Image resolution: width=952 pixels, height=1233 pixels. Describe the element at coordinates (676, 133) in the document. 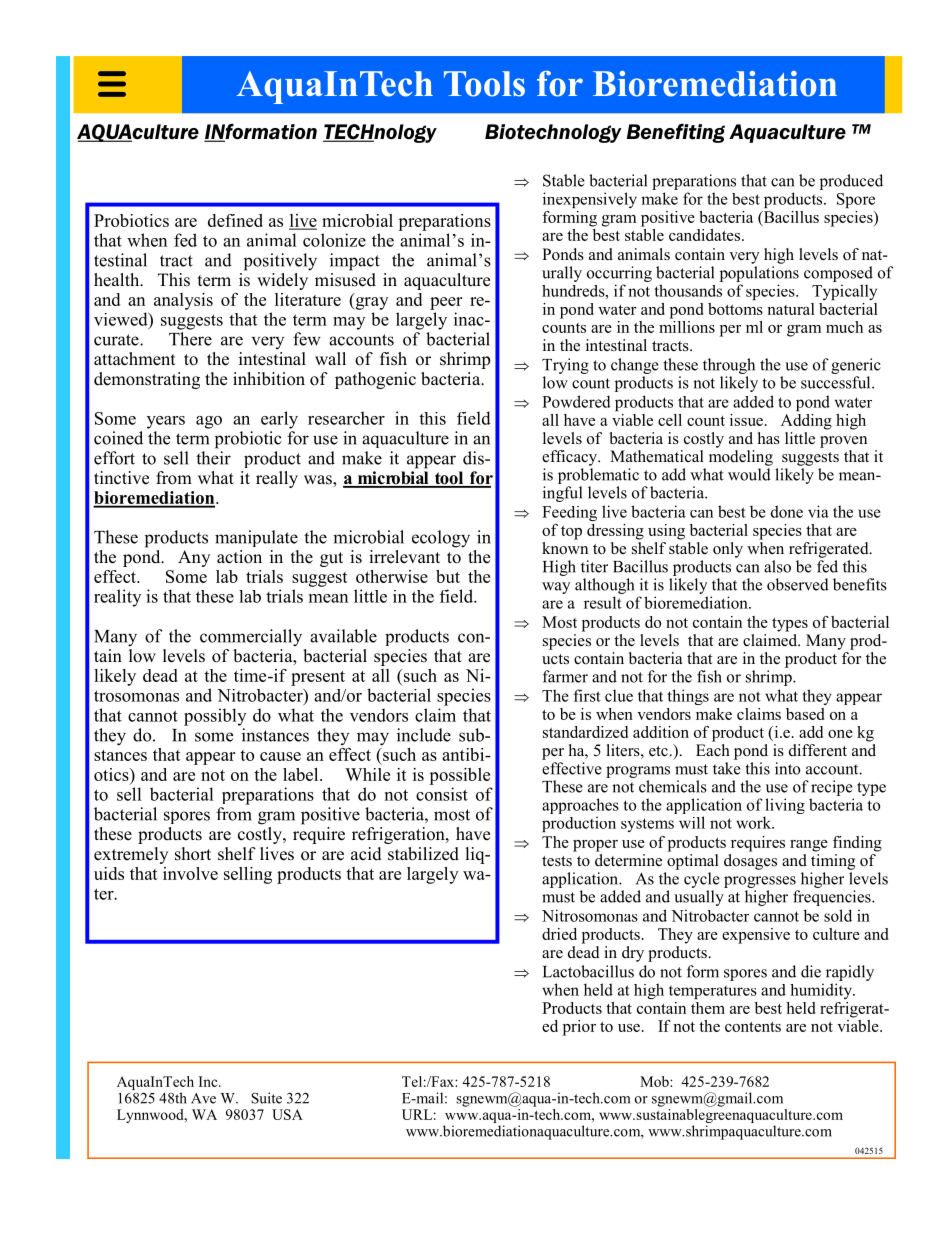

I see `Benefiting` at that location.
